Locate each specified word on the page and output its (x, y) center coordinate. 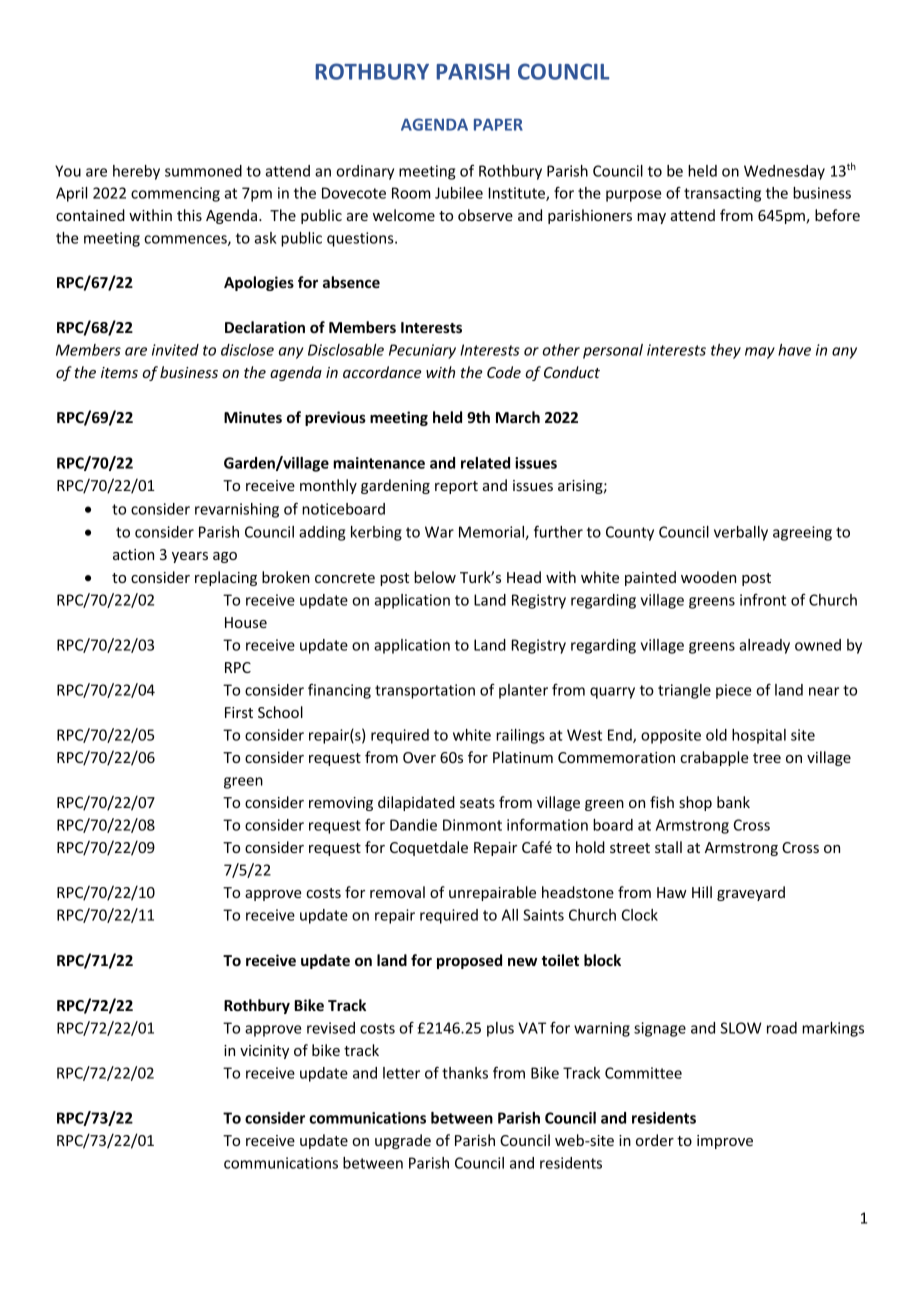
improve (725, 1142)
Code (504, 372)
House (246, 622)
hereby (136, 172)
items (119, 372)
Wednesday (784, 172)
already (764, 646)
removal (397, 892)
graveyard (751, 893)
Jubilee (459, 193)
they (726, 351)
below (435, 577)
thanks (465, 1073)
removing (341, 804)
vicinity (264, 1052)
